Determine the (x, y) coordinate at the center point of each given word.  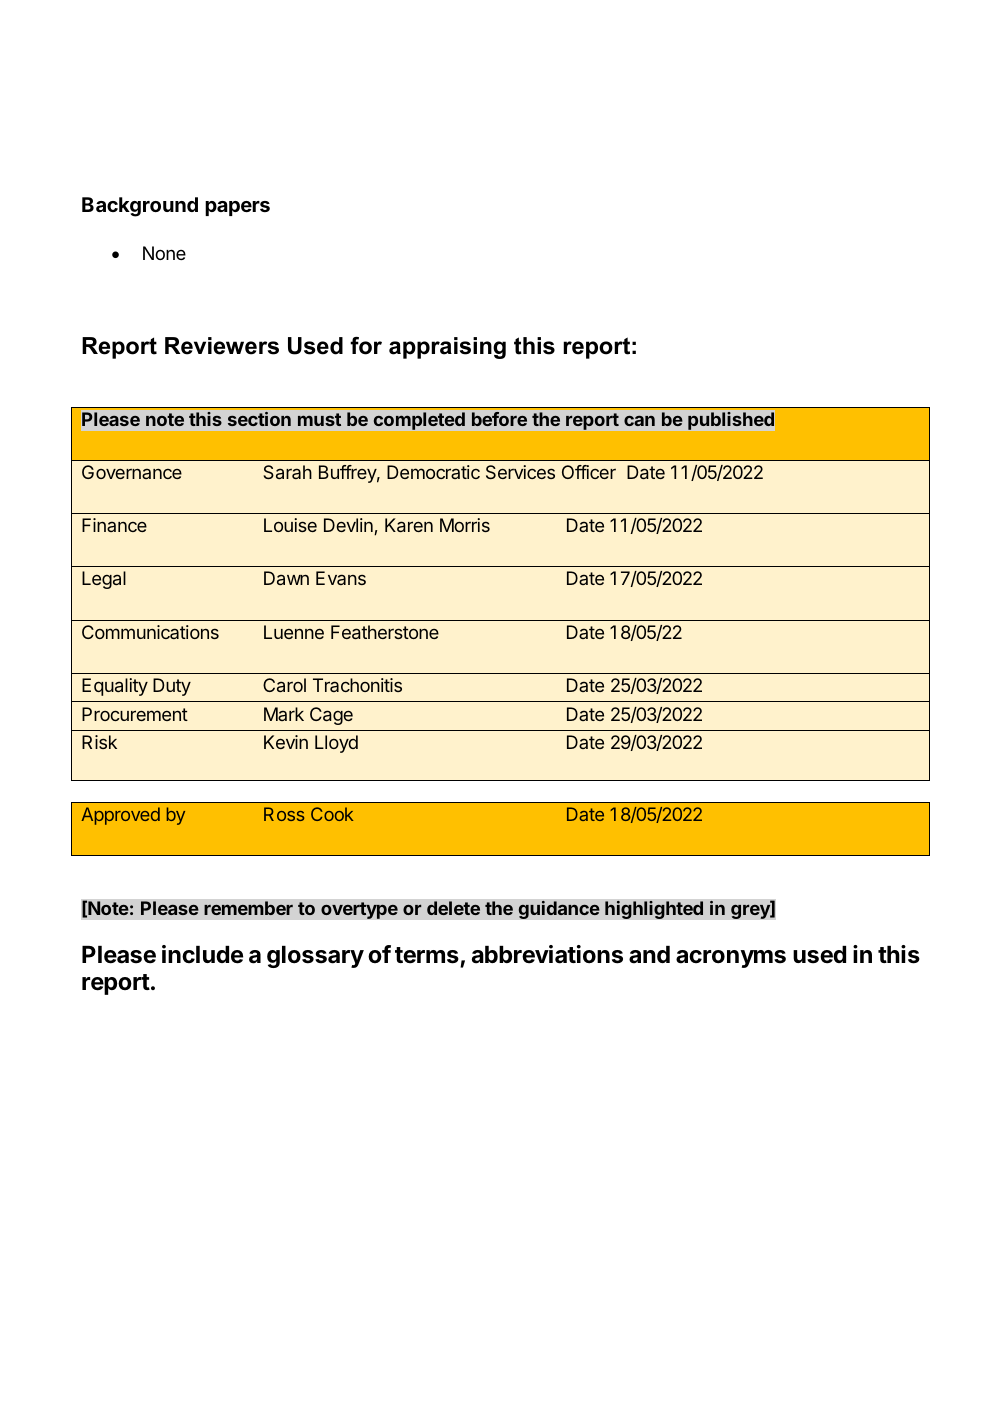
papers (237, 208)
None (164, 253)
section (259, 419)
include (202, 954)
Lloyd (336, 744)
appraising (447, 348)
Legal (104, 580)
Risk (99, 742)
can (639, 421)
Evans (341, 578)
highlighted (654, 909)
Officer (589, 472)
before (499, 419)
